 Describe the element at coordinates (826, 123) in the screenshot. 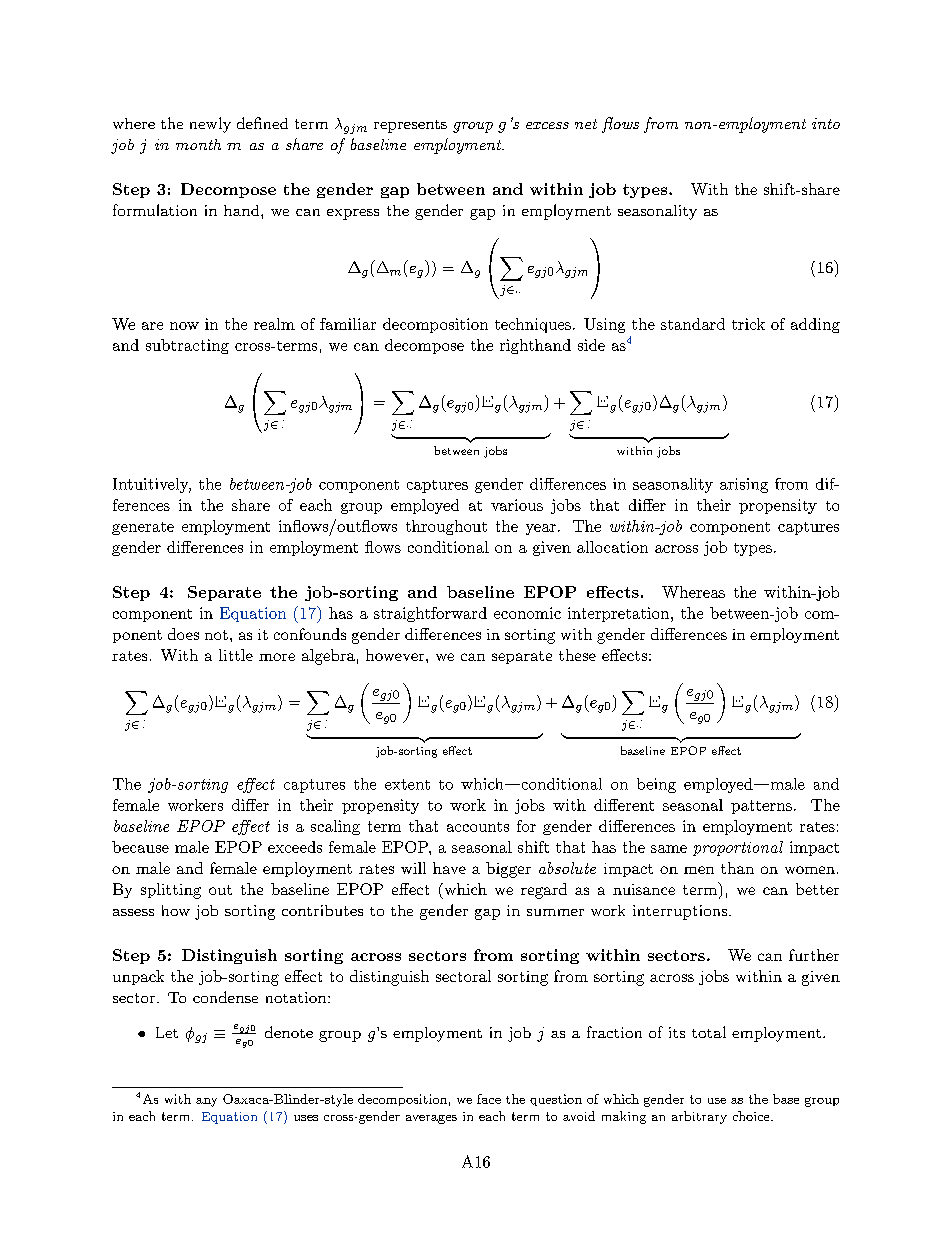

I see `into` at that location.
